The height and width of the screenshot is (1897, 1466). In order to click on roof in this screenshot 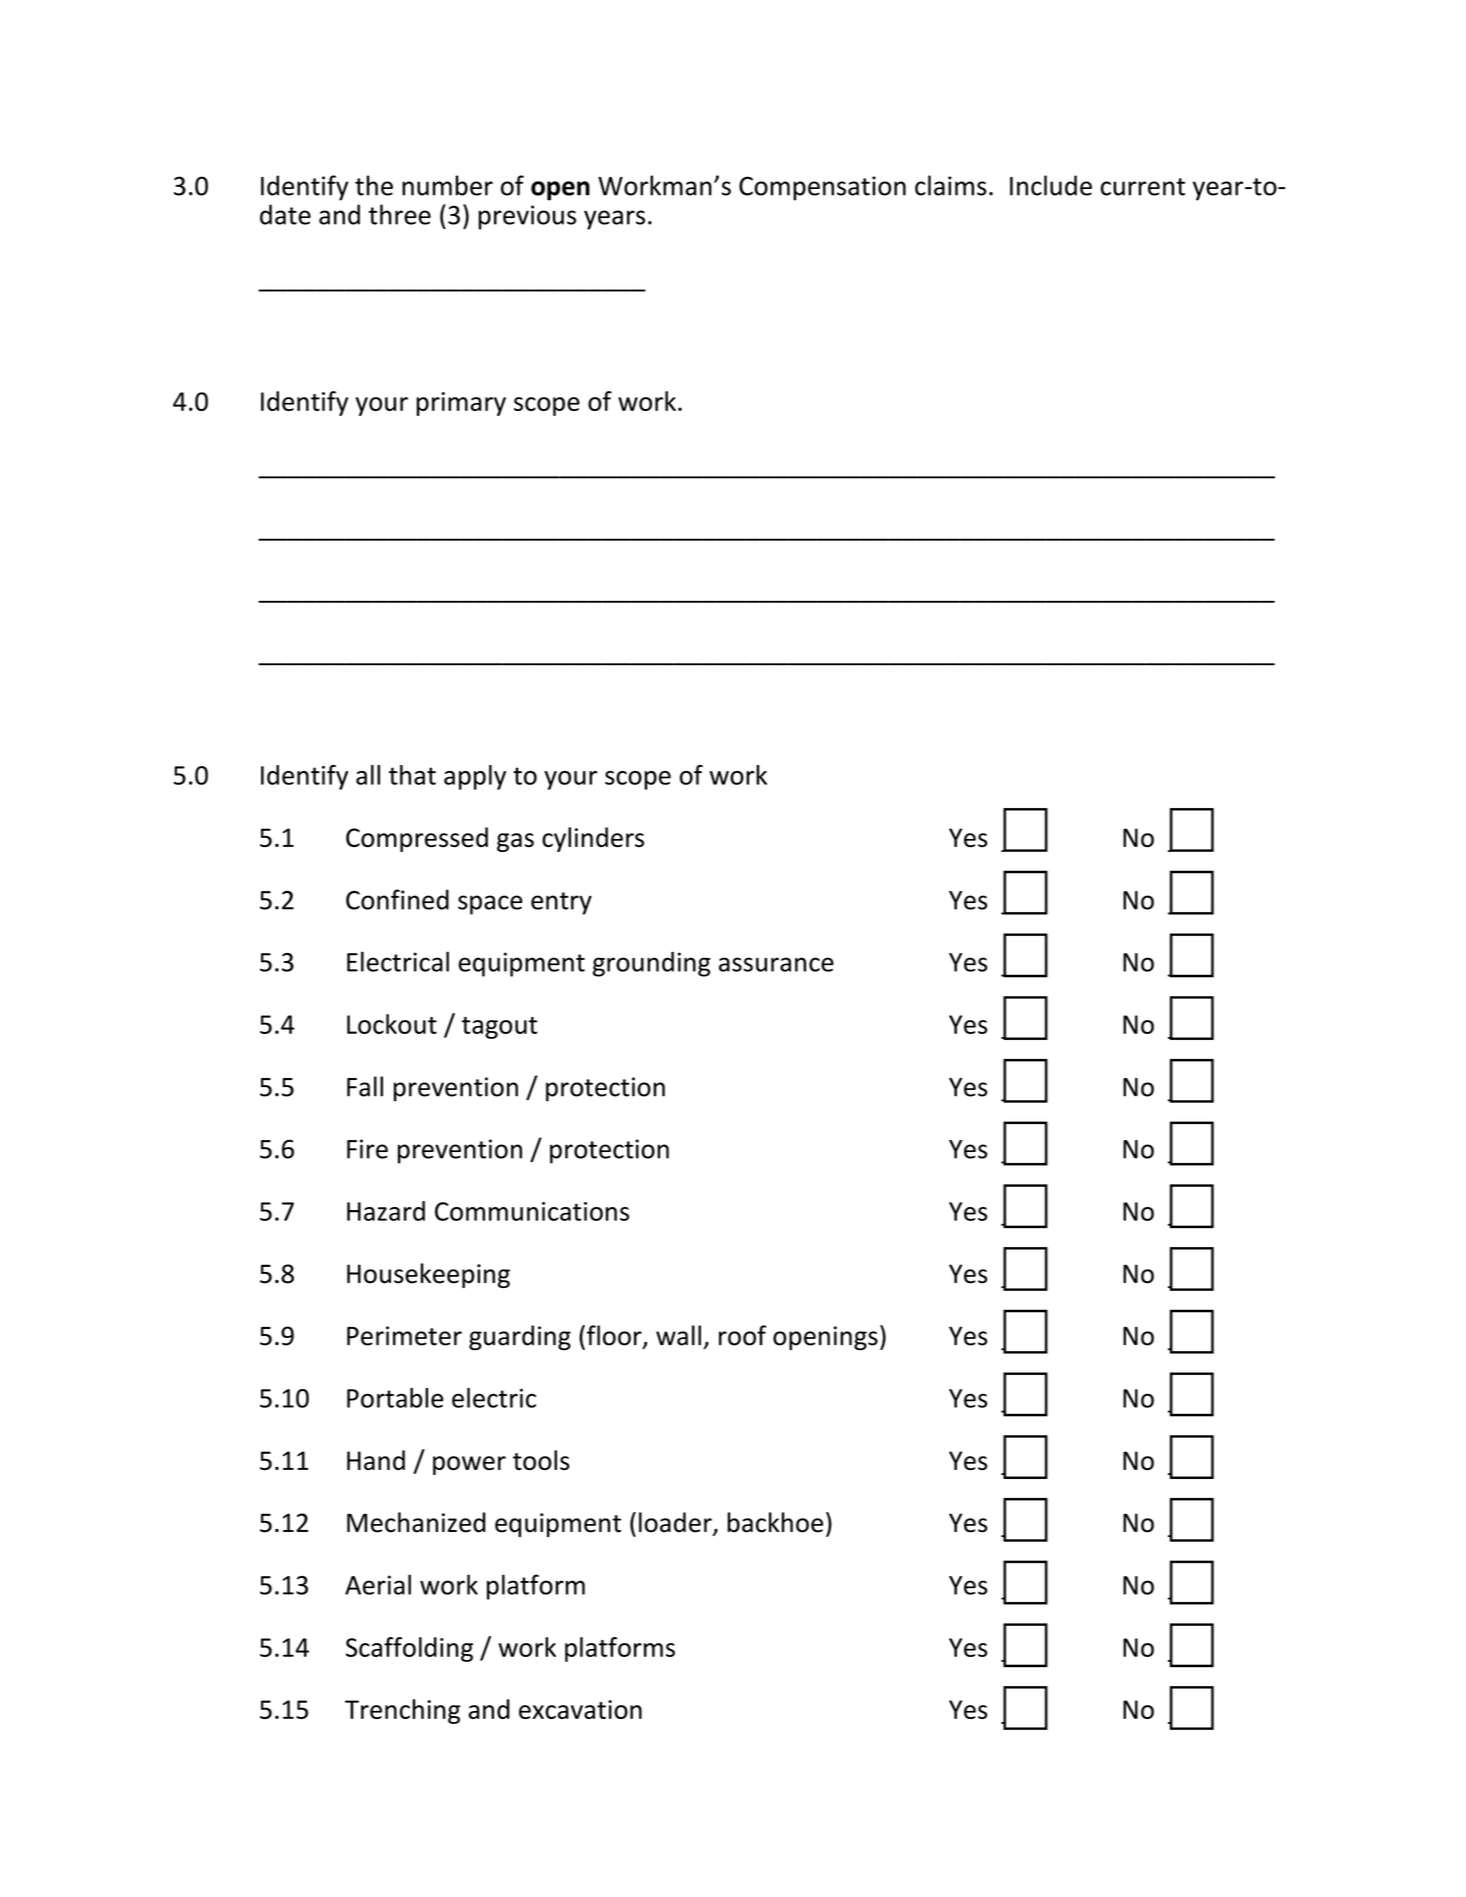, I will do `click(742, 1335)`.
